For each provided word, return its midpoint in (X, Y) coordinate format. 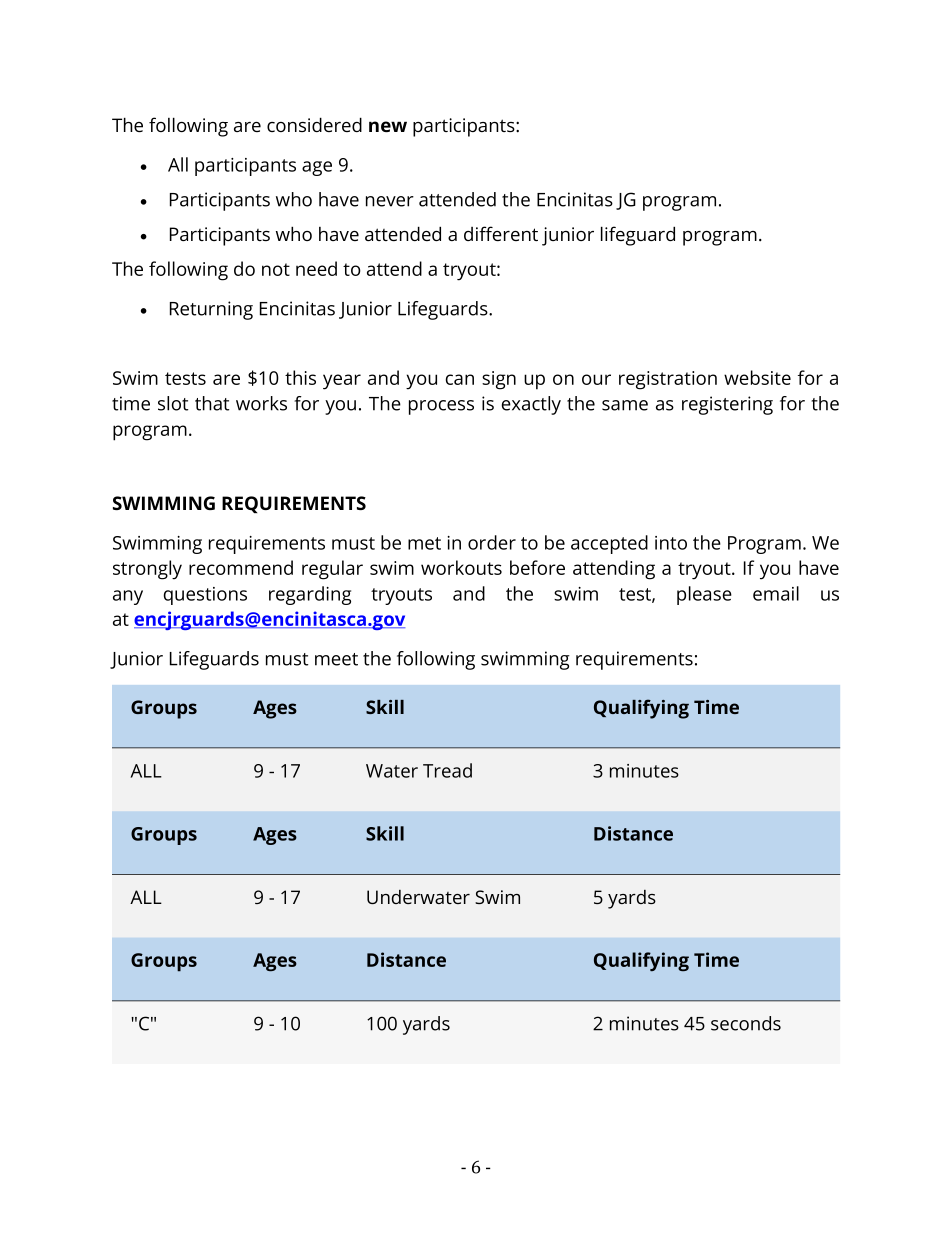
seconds (746, 1023)
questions (205, 596)
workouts (461, 567)
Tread (447, 770)
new (388, 126)
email (776, 593)
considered (314, 124)
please (704, 595)
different (501, 233)
